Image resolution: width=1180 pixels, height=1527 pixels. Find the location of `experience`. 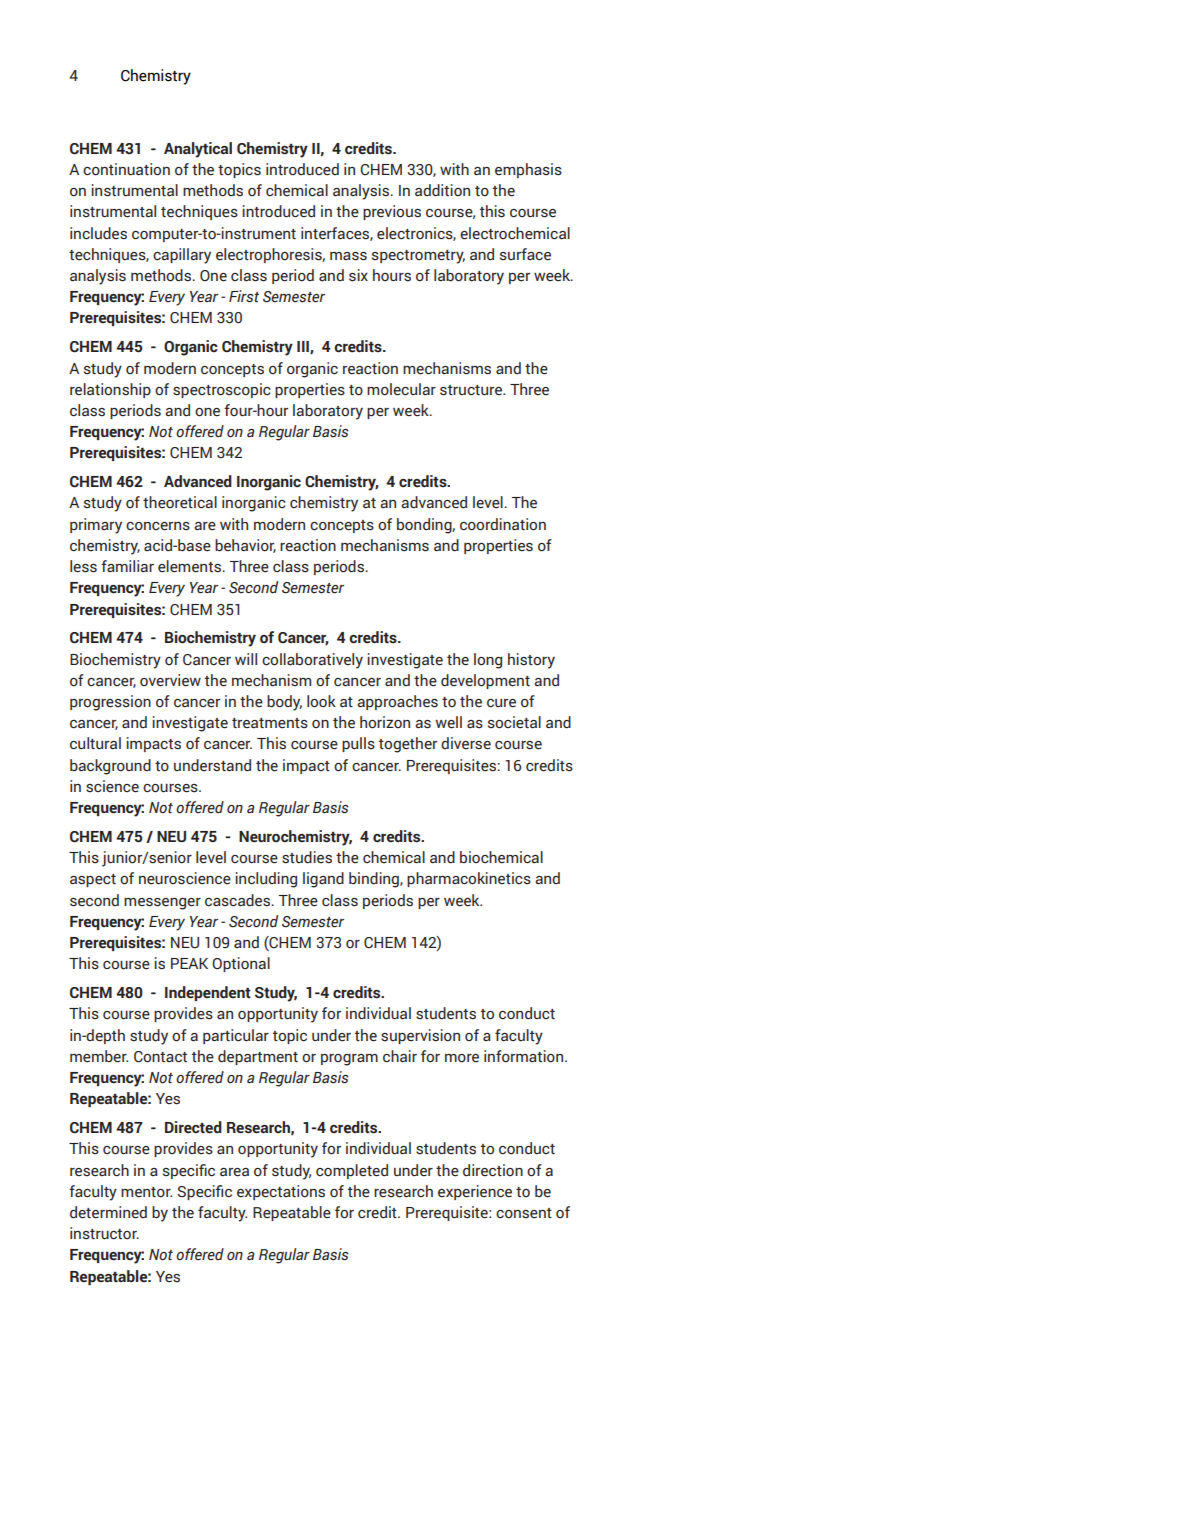

experience is located at coordinates (475, 1192).
